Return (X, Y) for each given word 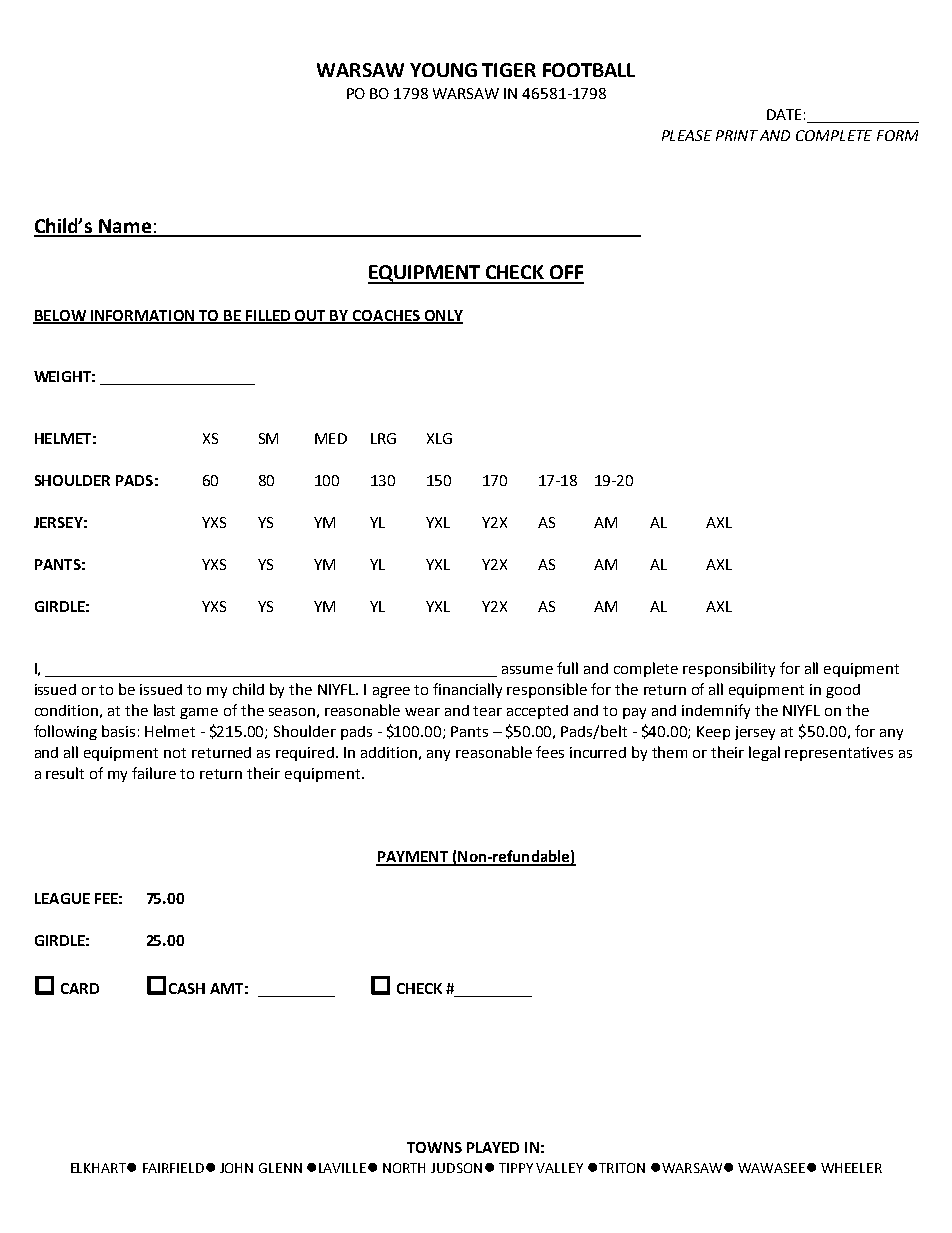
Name (126, 227)
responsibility (729, 669)
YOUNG (443, 70)
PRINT (737, 135)
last (164, 710)
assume (527, 670)
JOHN (236, 1168)
